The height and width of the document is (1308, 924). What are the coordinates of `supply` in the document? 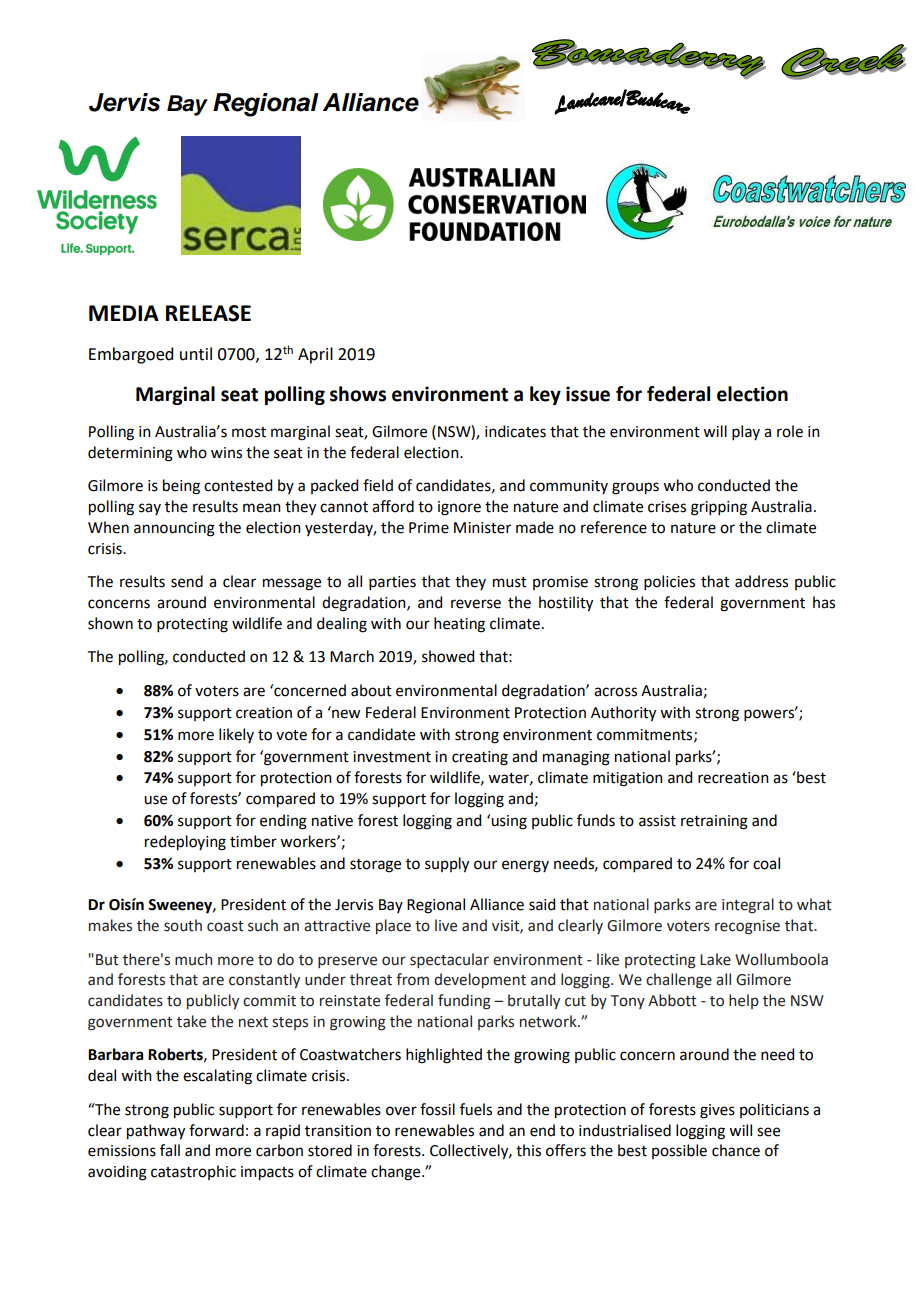 It's located at (447, 865).
